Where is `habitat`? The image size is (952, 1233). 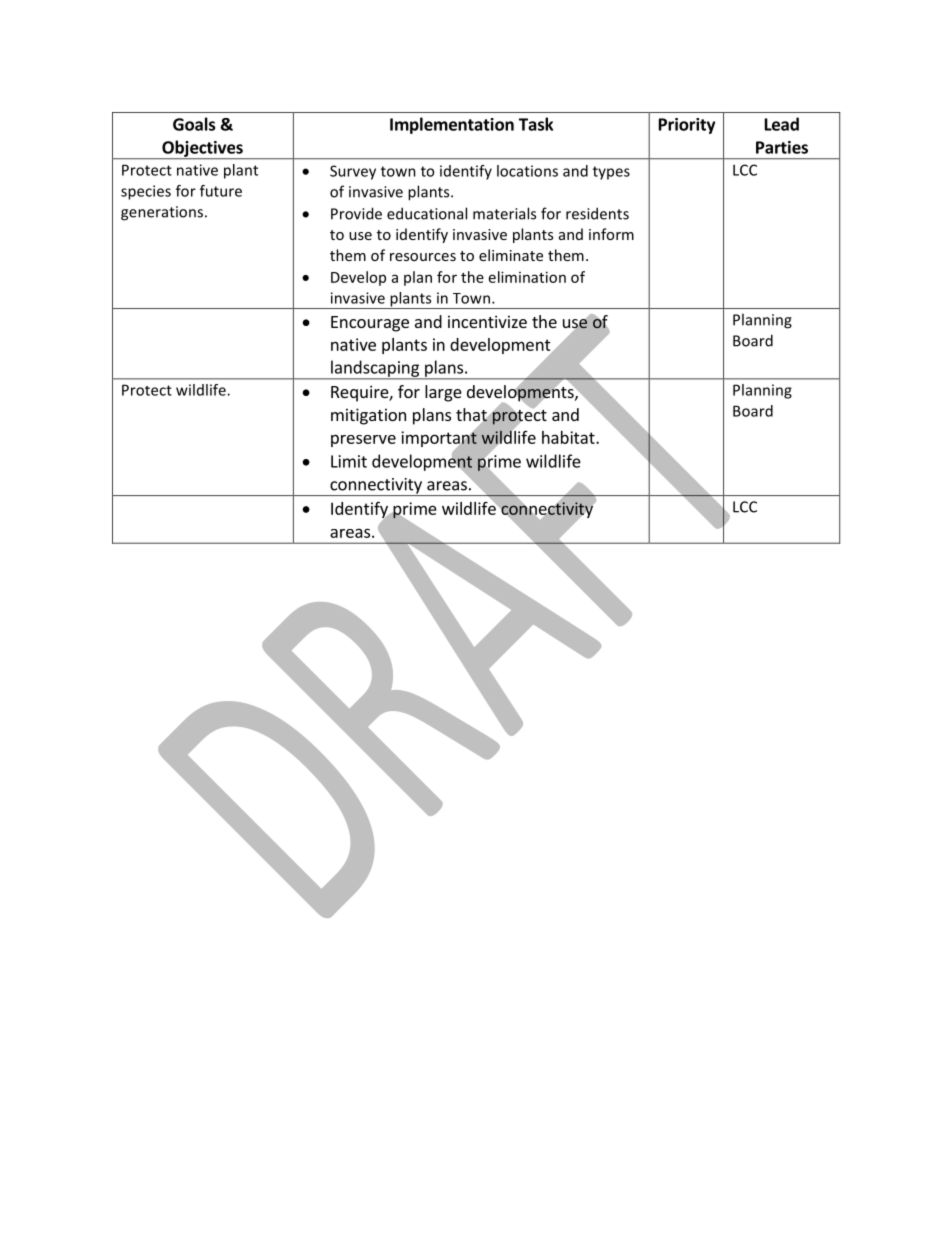 habitat is located at coordinates (569, 437).
